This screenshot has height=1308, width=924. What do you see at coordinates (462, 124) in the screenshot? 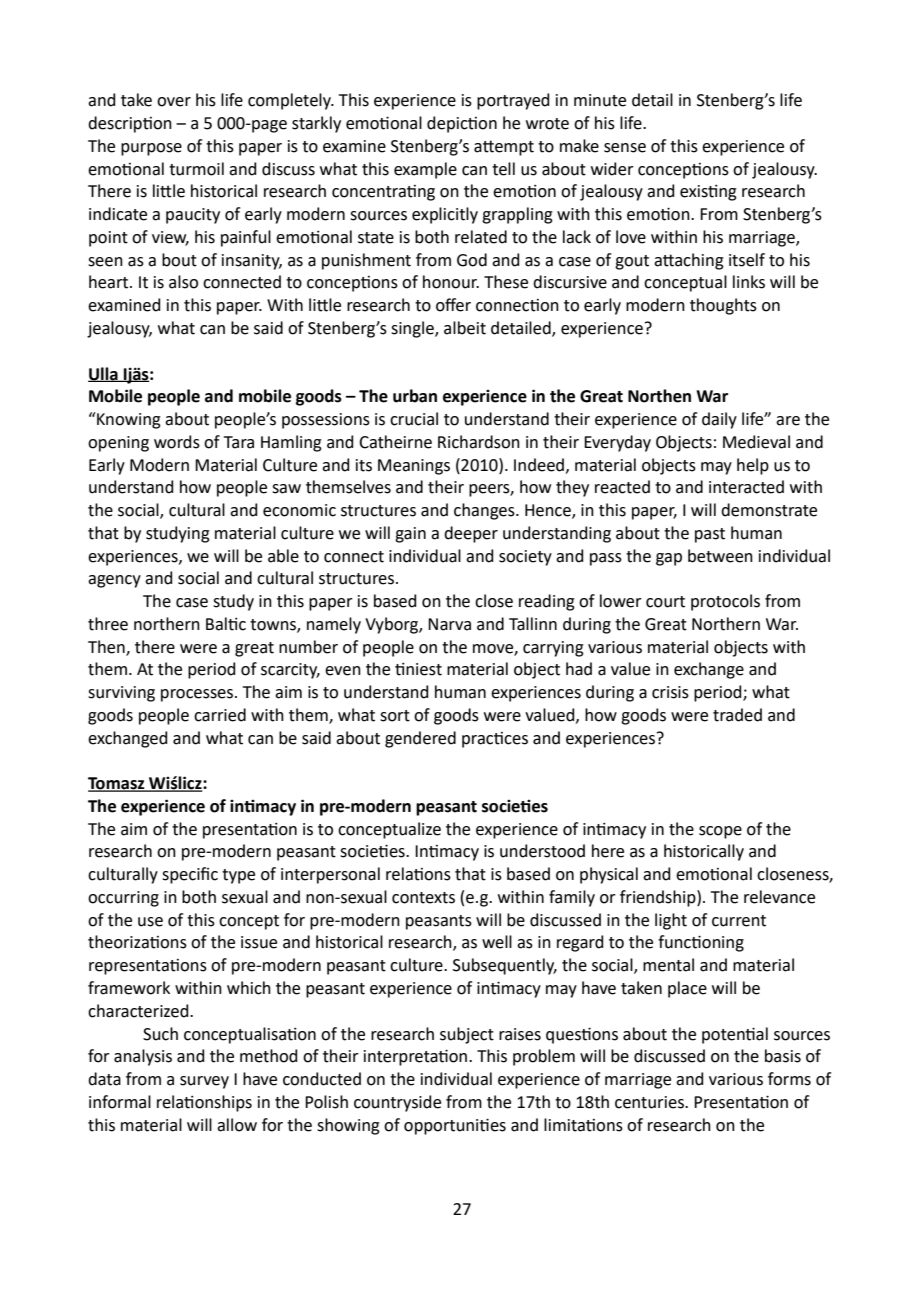
I see `depiction` at bounding box center [462, 124].
